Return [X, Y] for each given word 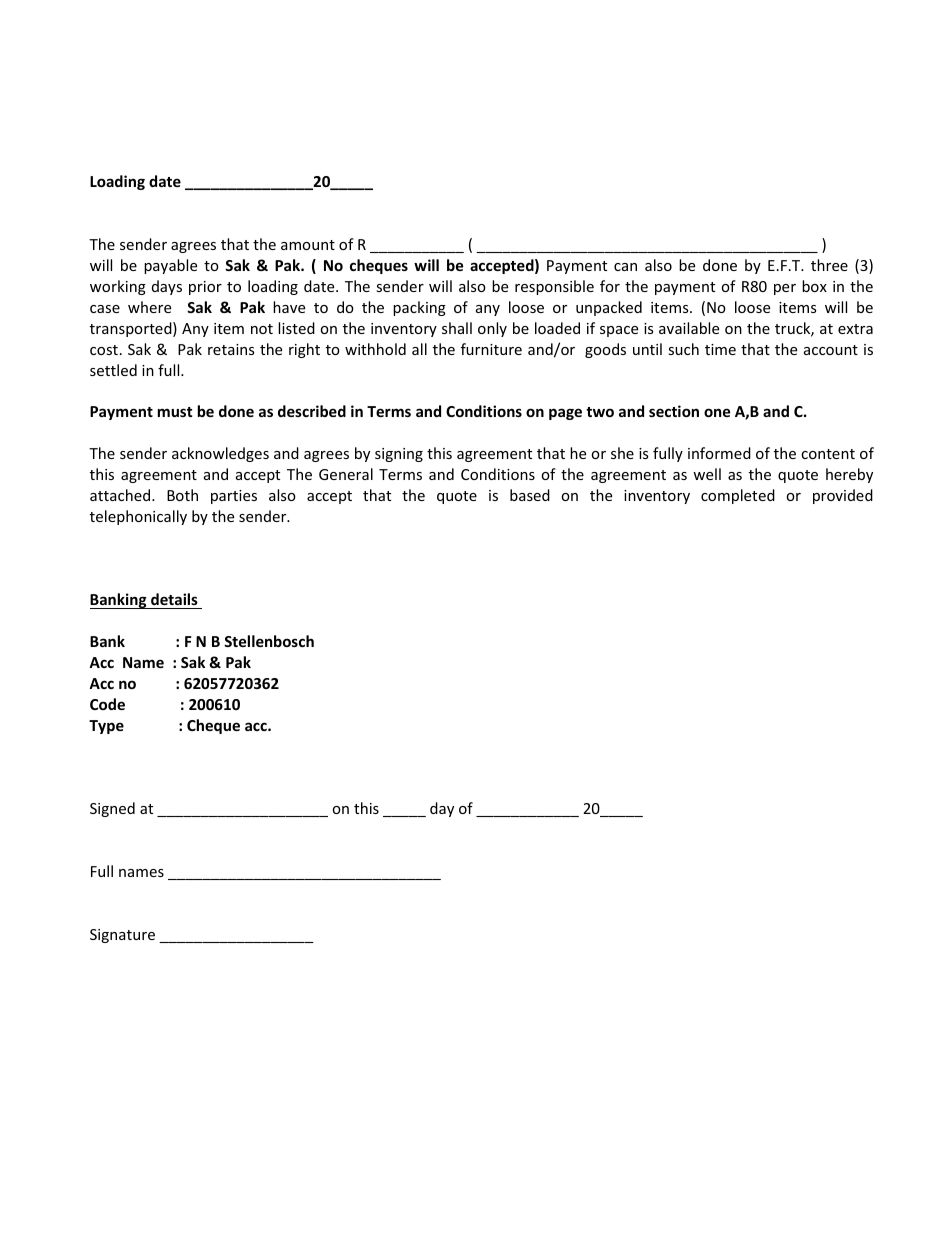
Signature [122, 936]
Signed [112, 809]
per [785, 289]
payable [170, 266]
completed [738, 496]
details [174, 599]
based [530, 495]
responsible [554, 287]
